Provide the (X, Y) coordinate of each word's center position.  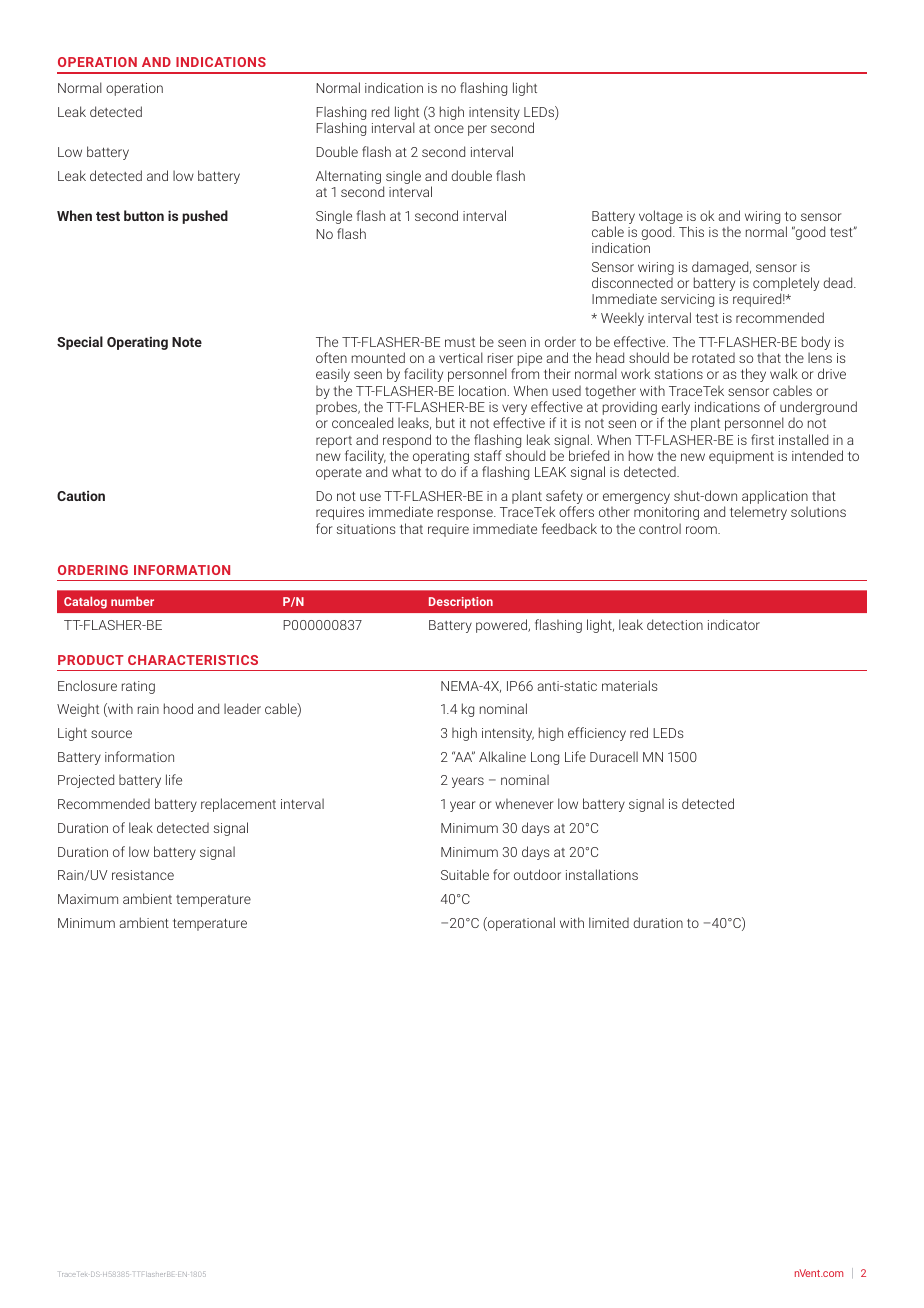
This (691, 231)
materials (629, 685)
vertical (461, 357)
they (753, 375)
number (132, 601)
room (702, 530)
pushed (205, 217)
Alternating (348, 177)
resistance (143, 875)
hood (178, 708)
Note (187, 342)
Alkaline (502, 756)
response (466, 514)
